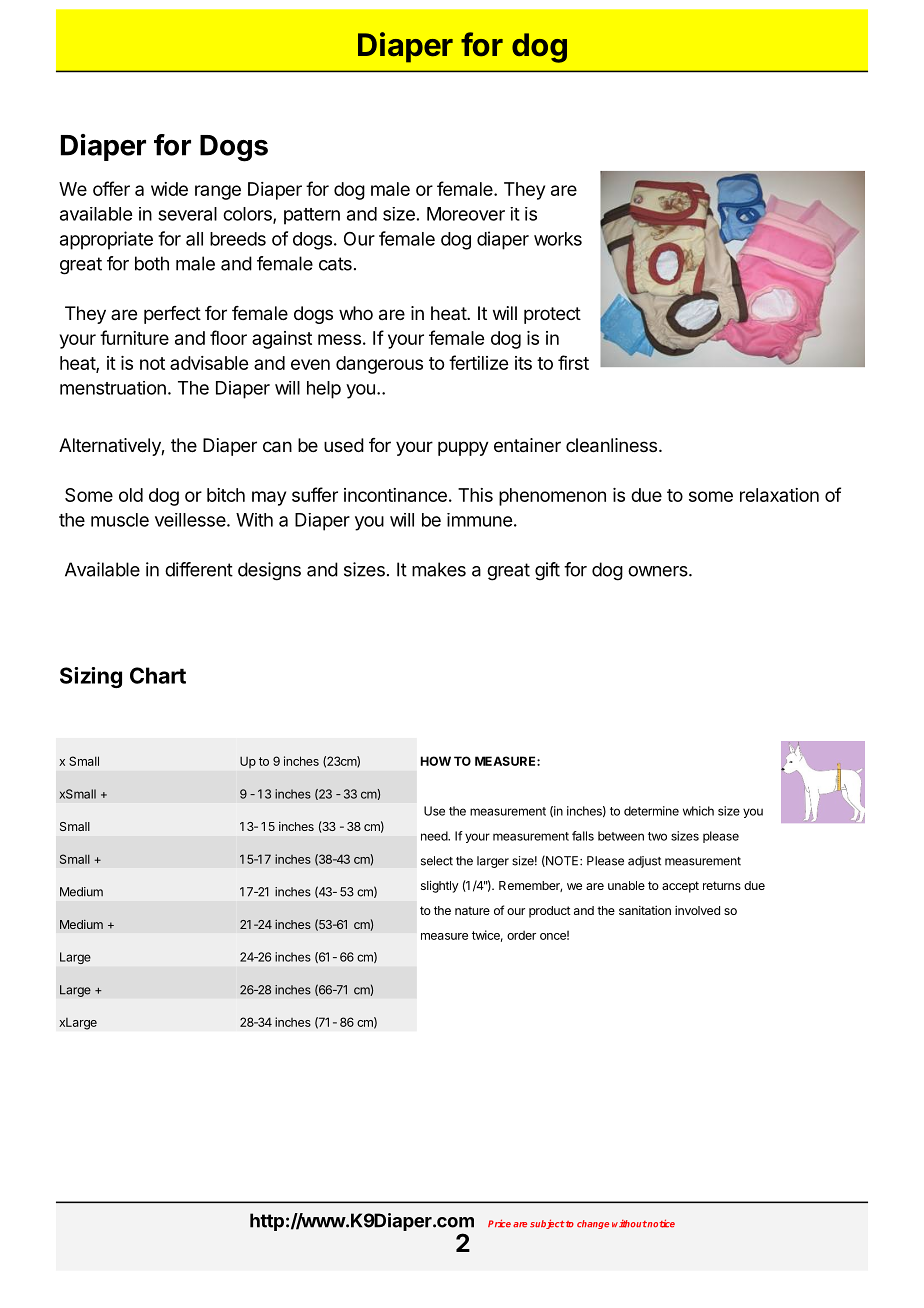  I want to click on nature, so click(472, 910).
